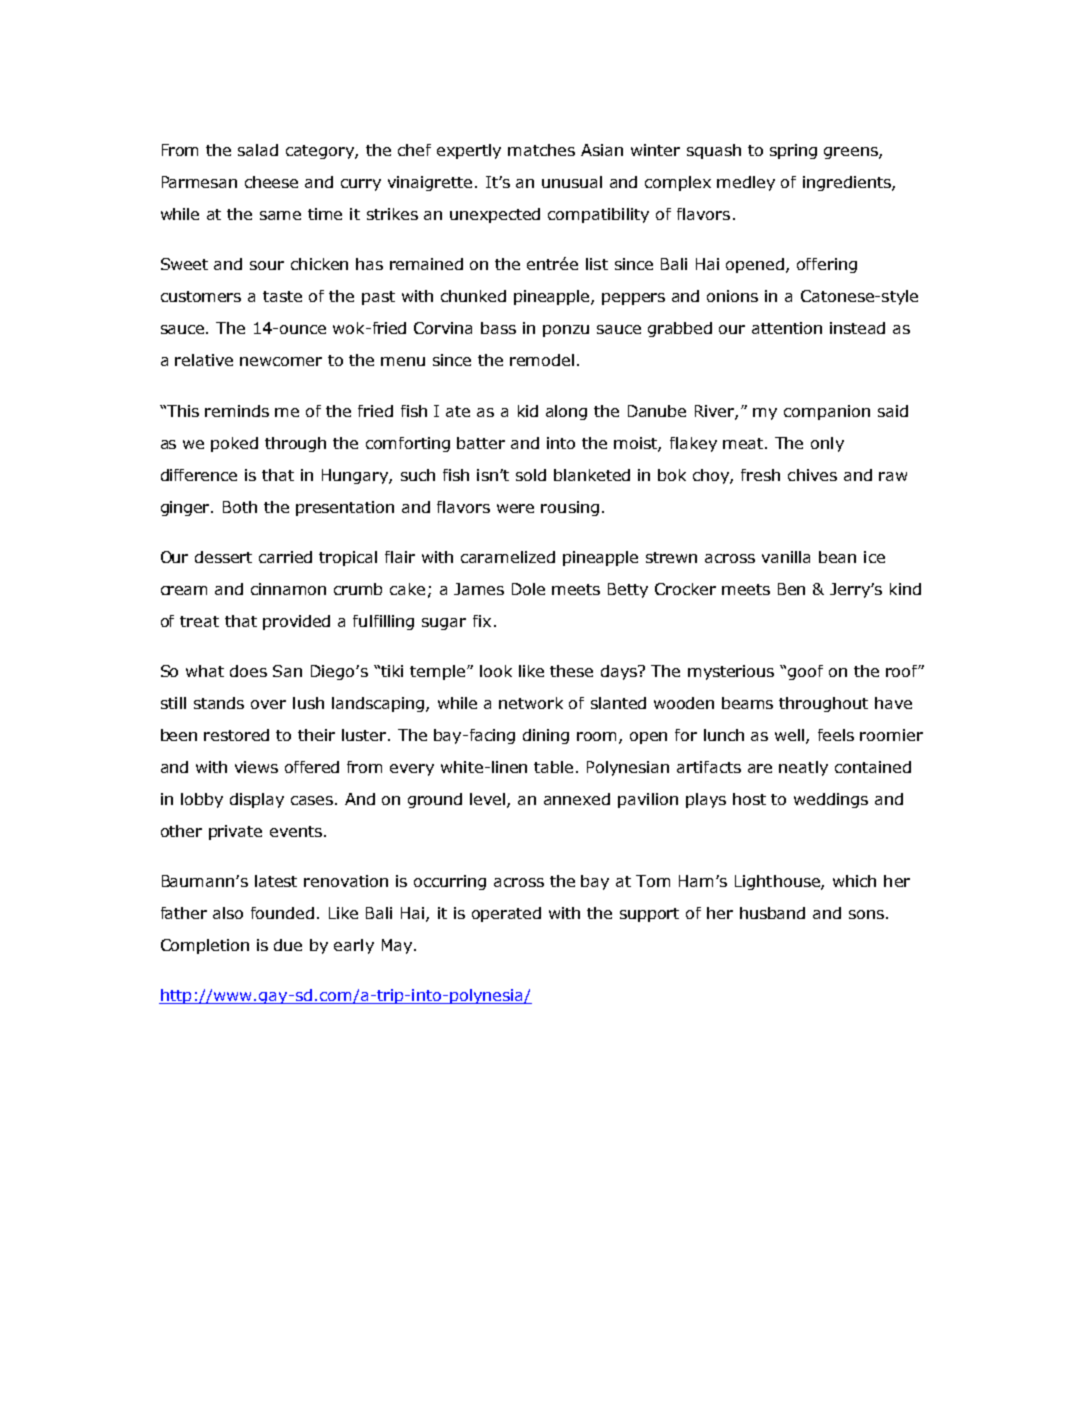  Describe the element at coordinates (506, 914) in the image. I see `operated` at that location.
